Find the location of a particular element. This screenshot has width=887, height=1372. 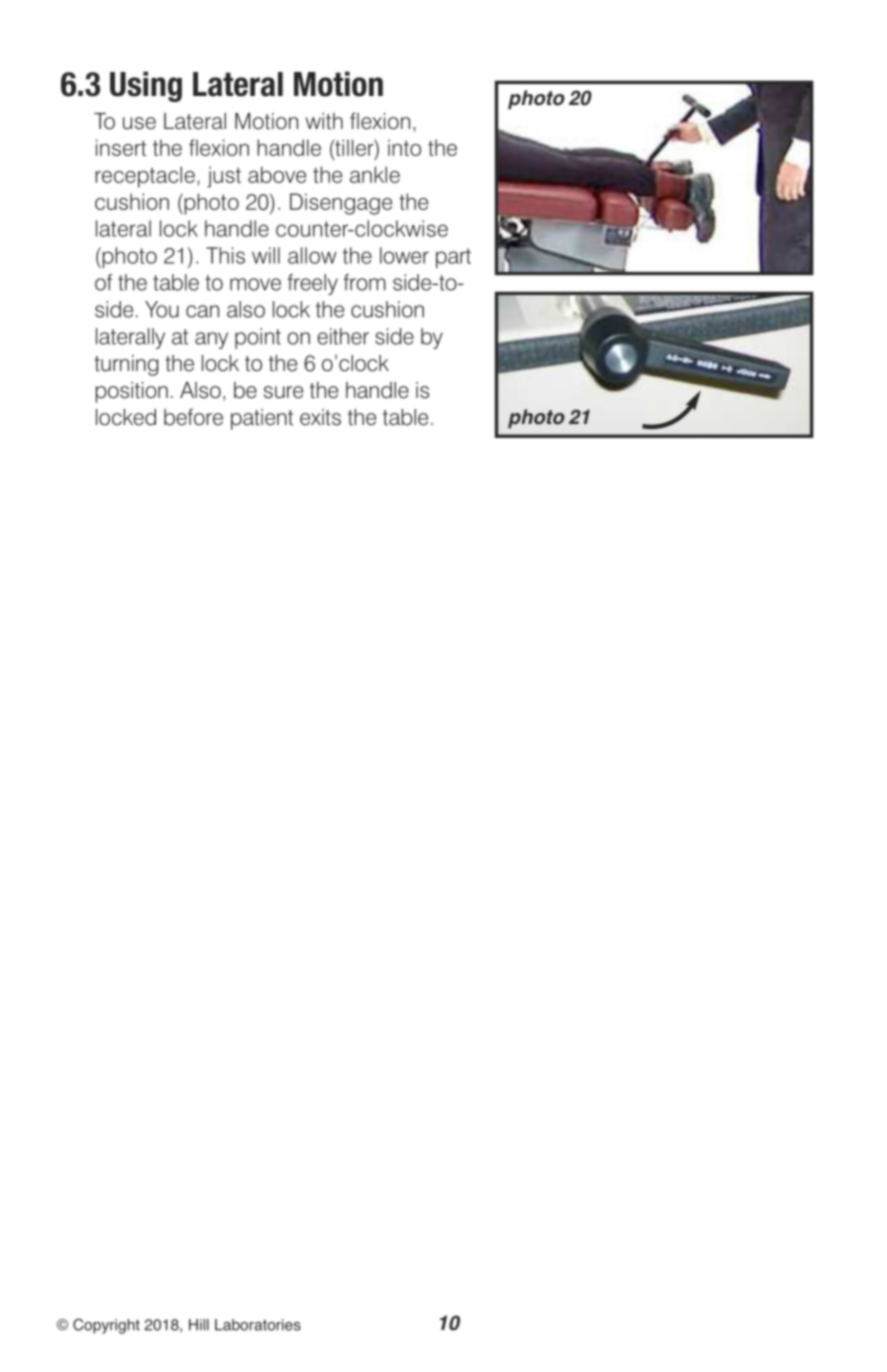

into is located at coordinates (404, 147).
